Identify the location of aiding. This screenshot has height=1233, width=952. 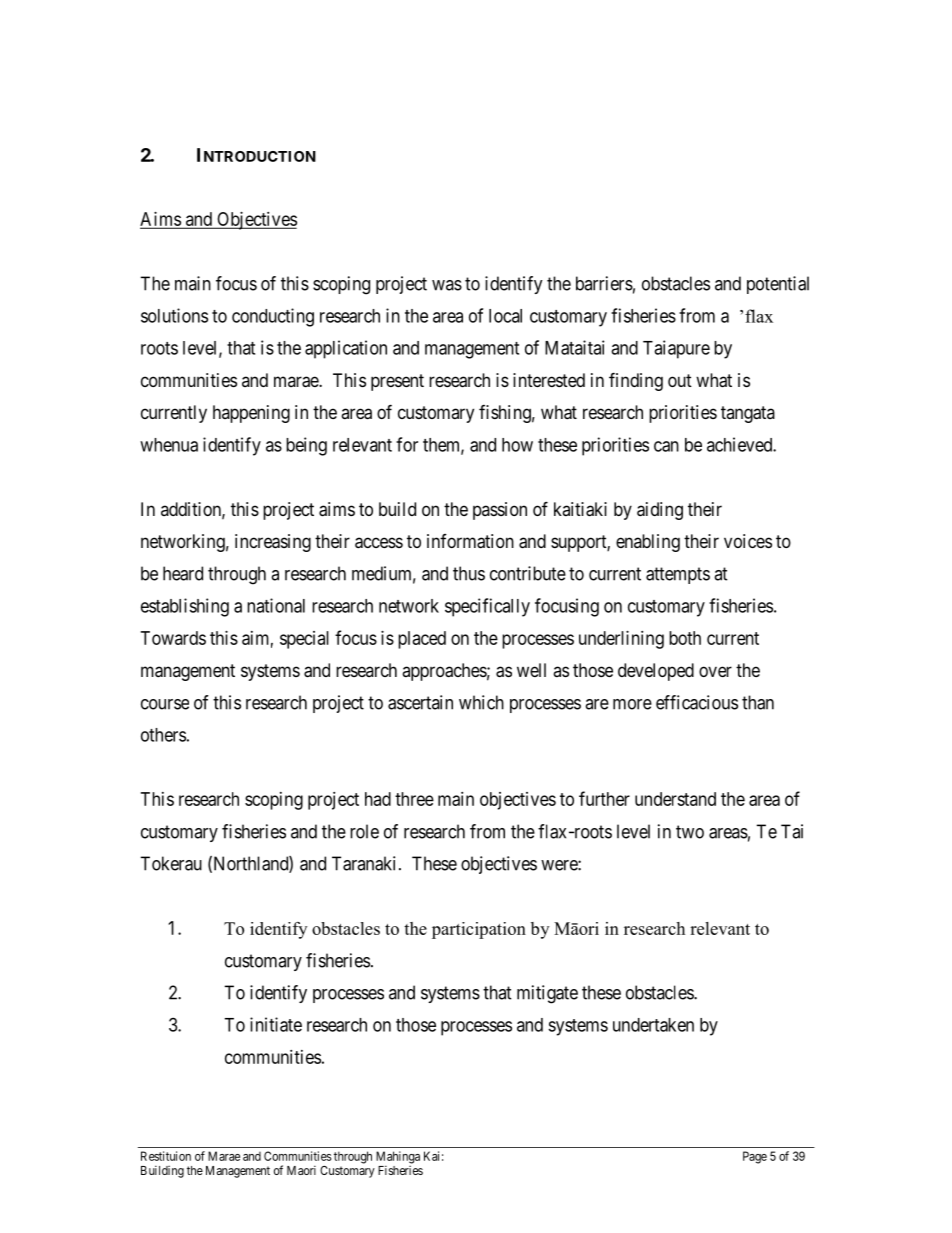
(660, 511).
